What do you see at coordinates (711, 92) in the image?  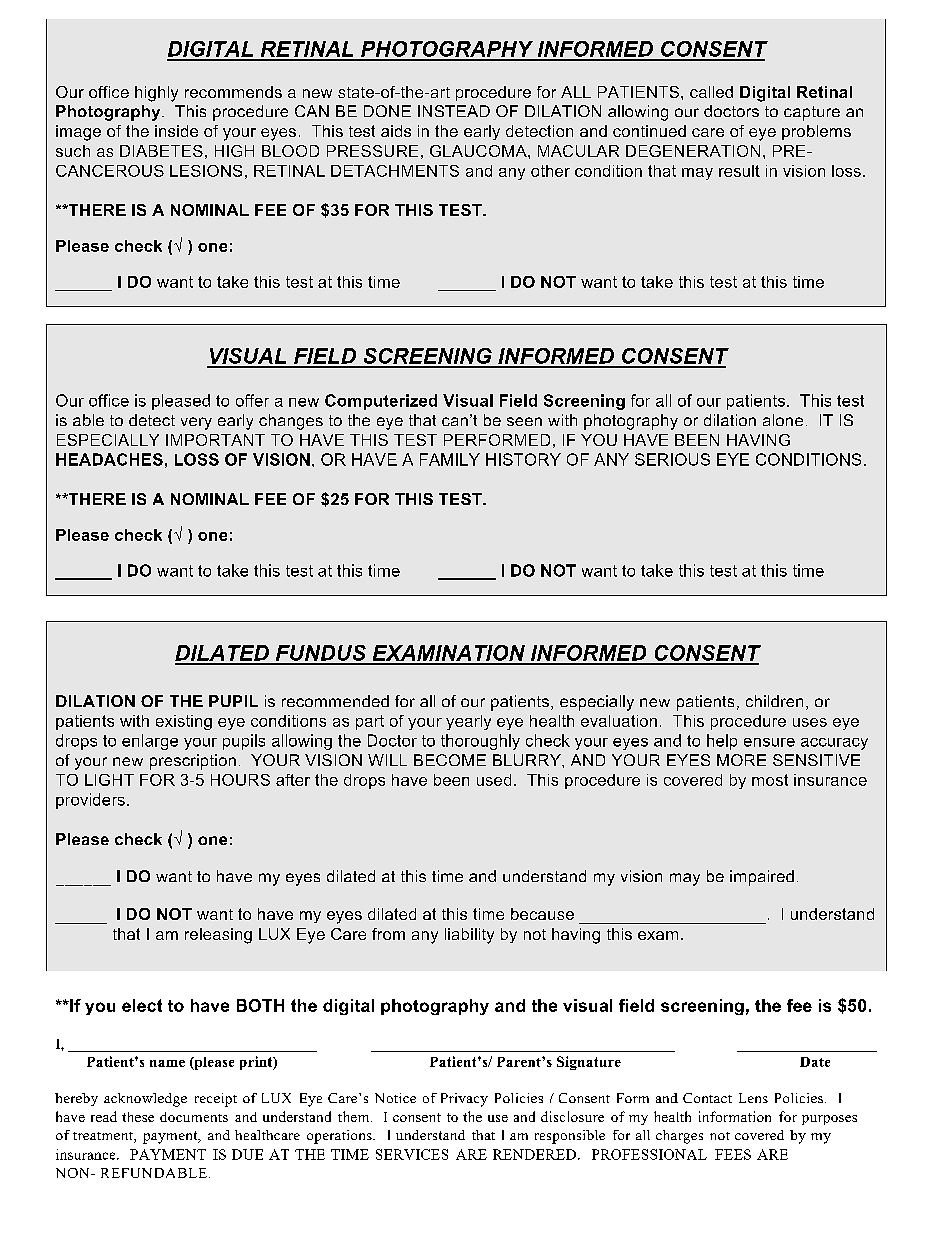 I see `called` at bounding box center [711, 92].
